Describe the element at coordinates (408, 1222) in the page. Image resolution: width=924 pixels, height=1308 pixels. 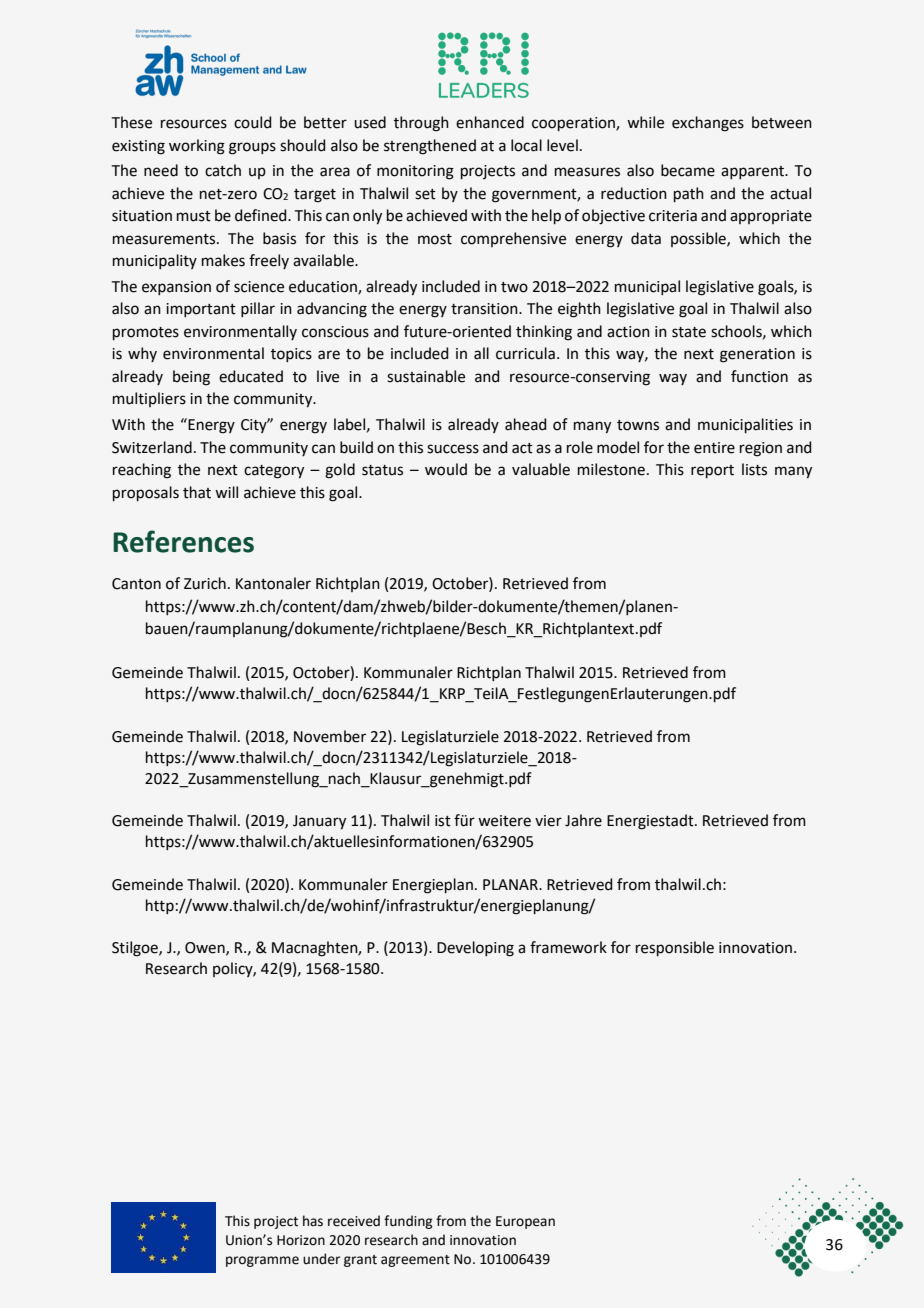
I see `funding` at that location.
